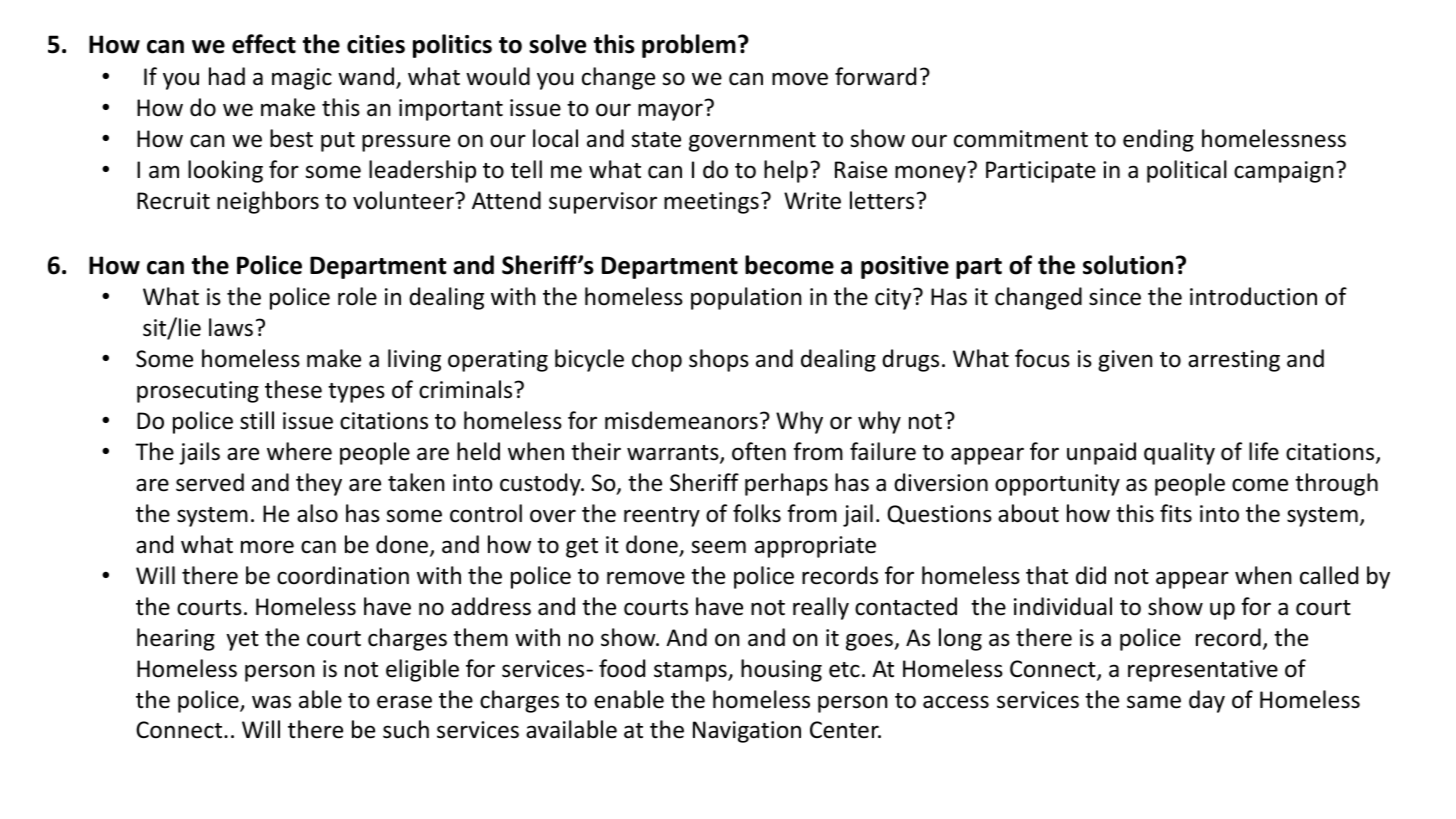 Image resolution: width=1456 pixels, height=819 pixels. Describe the element at coordinates (1158, 140) in the page. I see `ending` at that location.
